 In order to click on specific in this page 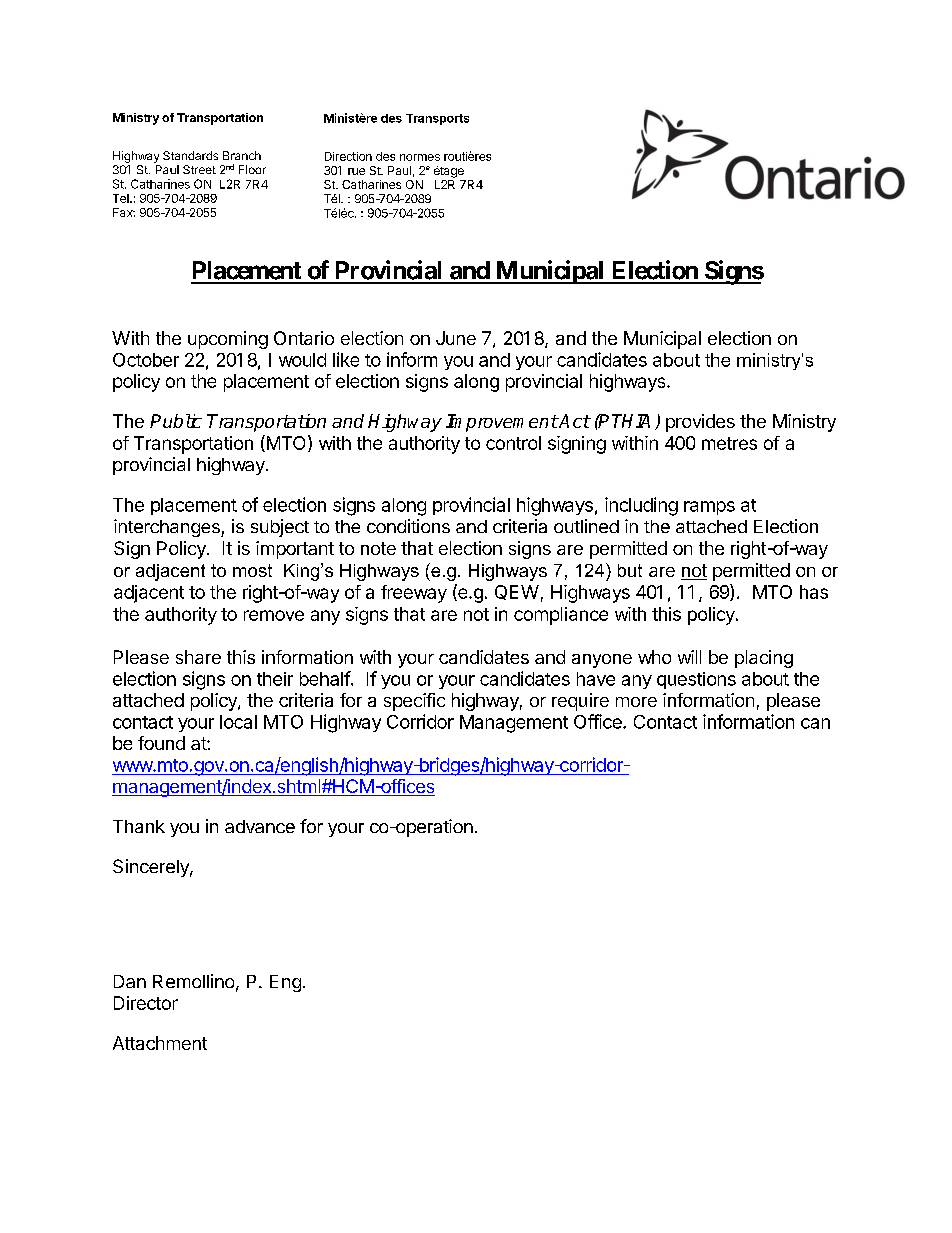, I will do `click(414, 702)`.
